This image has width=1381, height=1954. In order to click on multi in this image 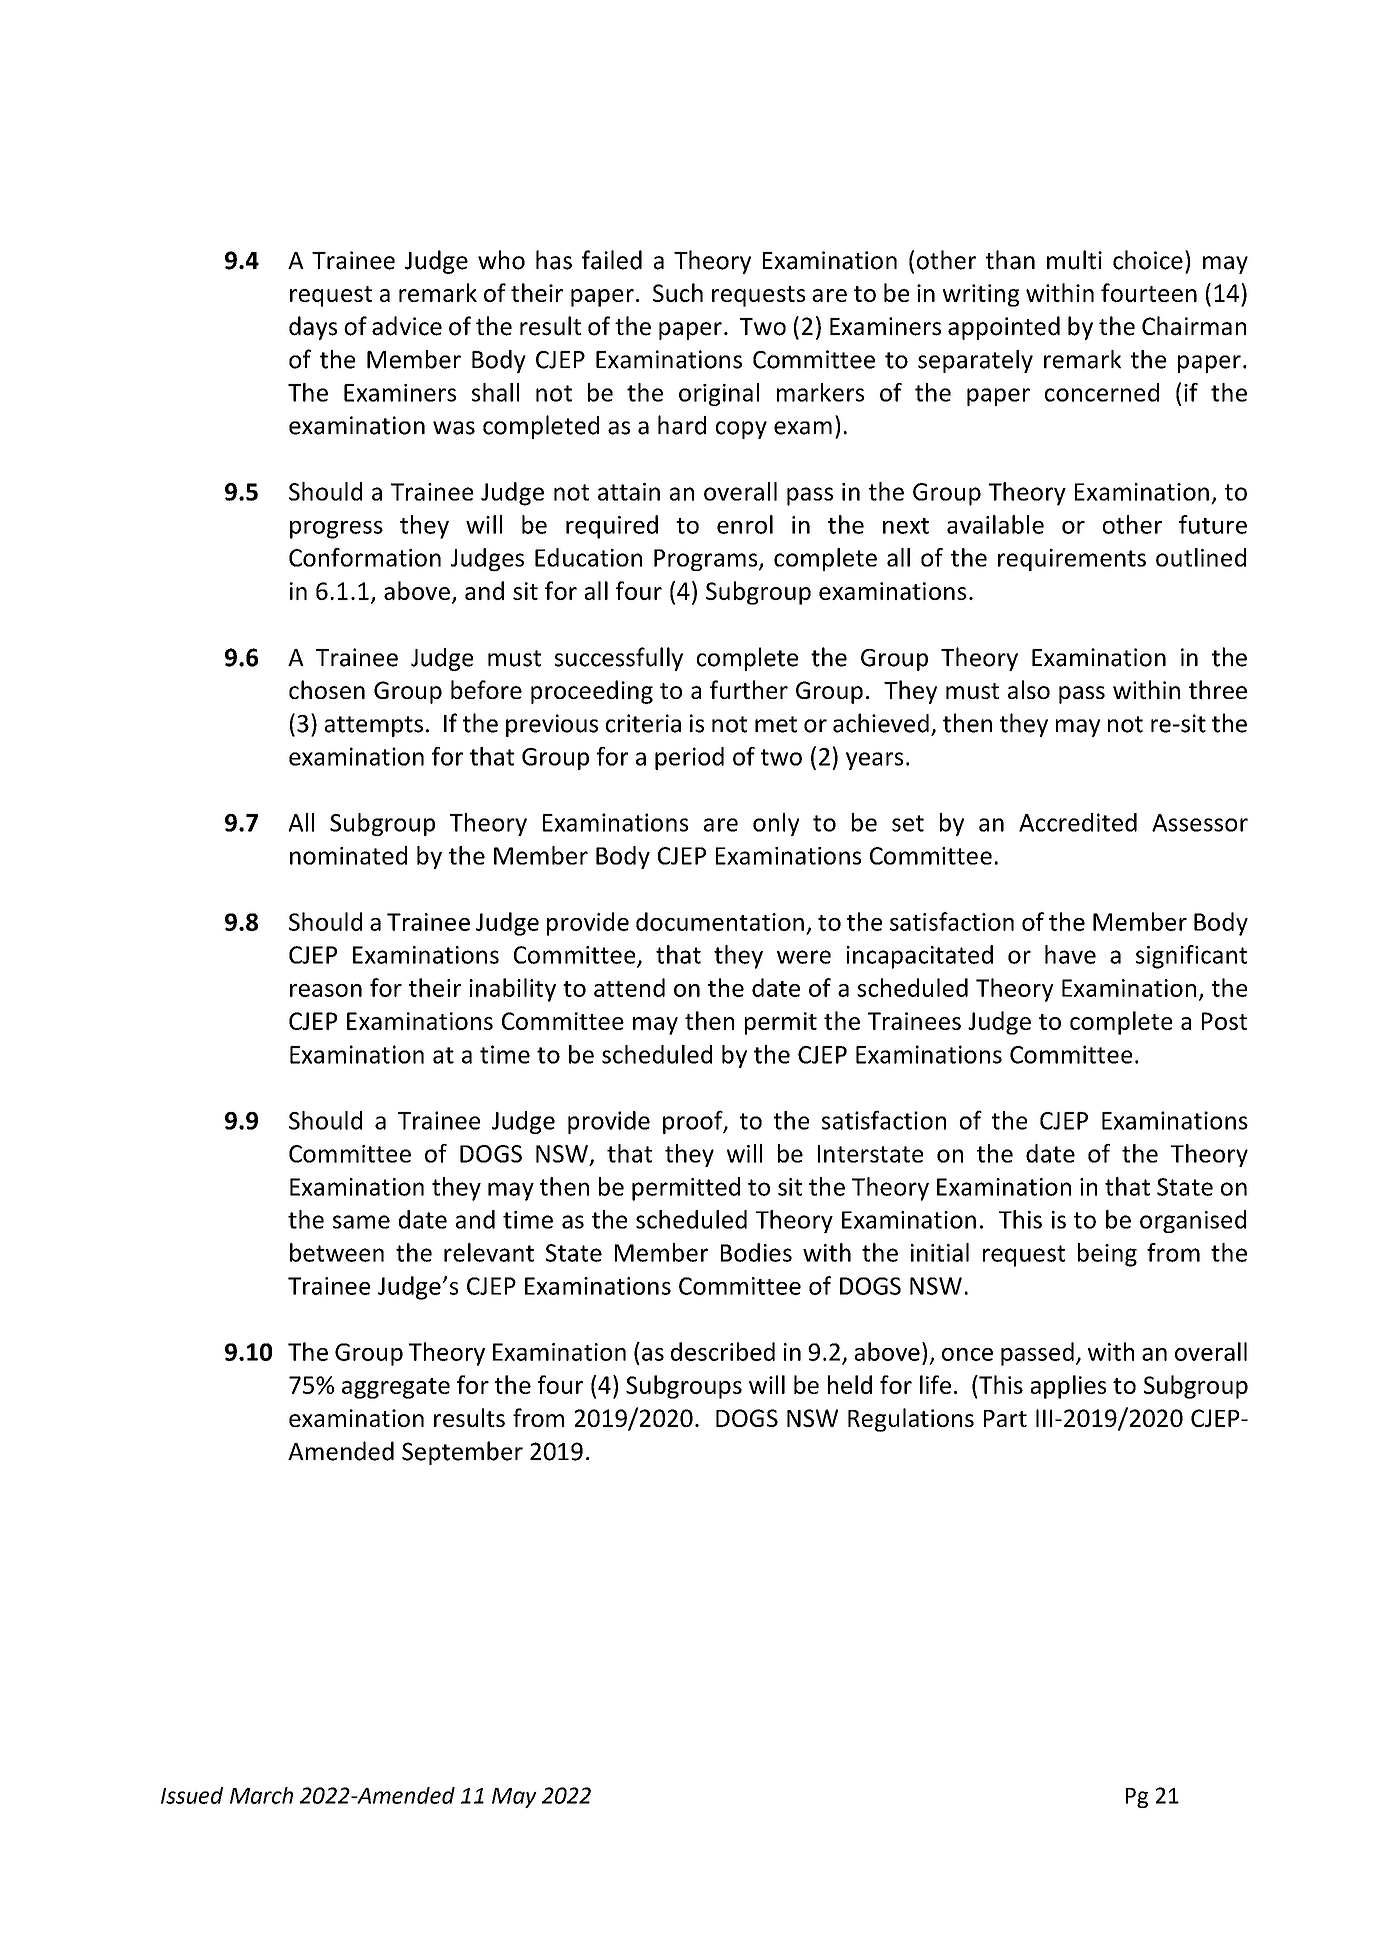, I will do `click(1074, 260)`.
